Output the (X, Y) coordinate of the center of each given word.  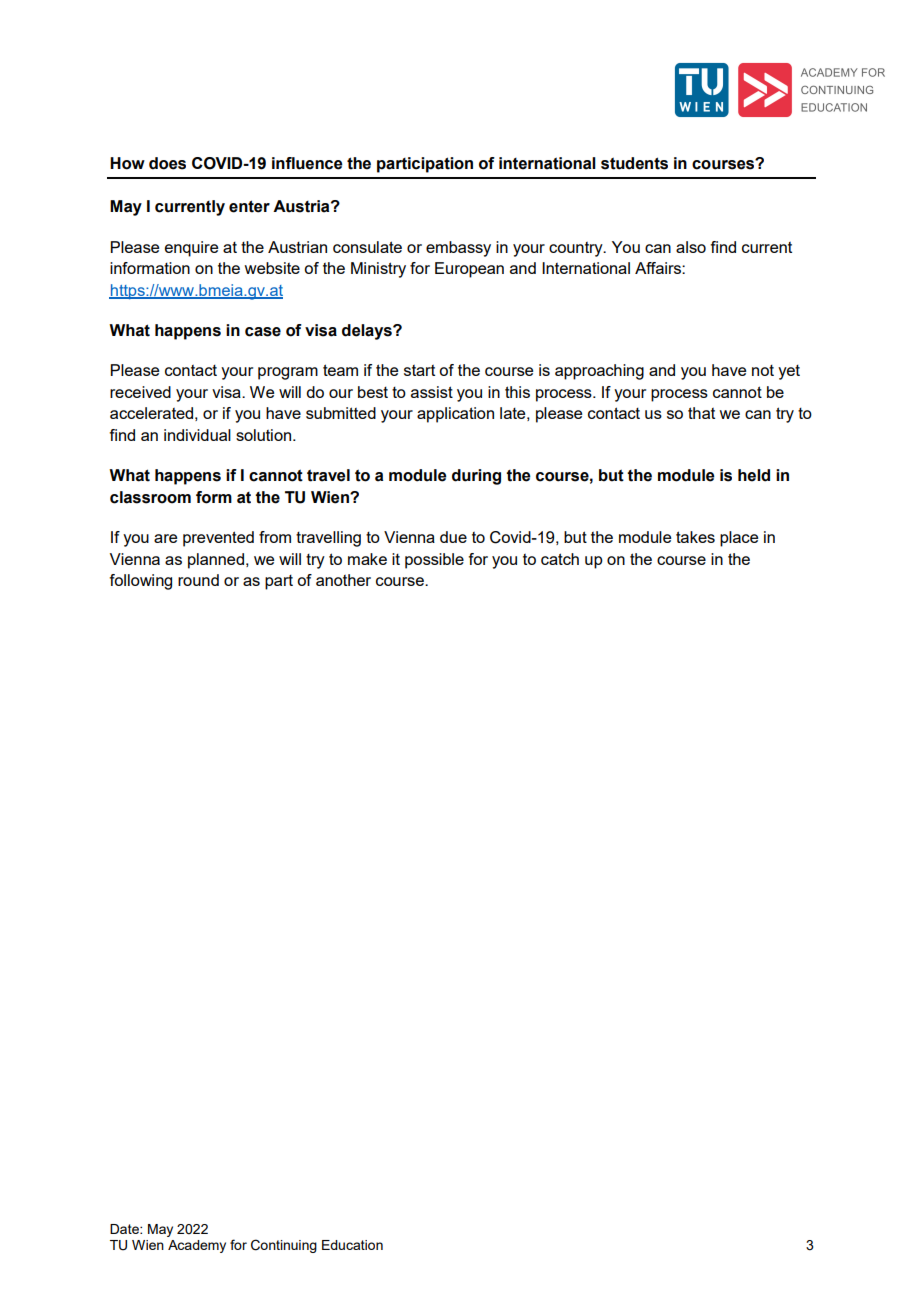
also (691, 247)
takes (695, 537)
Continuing (284, 1246)
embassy (458, 249)
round (198, 580)
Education (352, 1245)
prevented (218, 539)
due (453, 537)
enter (249, 206)
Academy (197, 1246)
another (343, 580)
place (739, 539)
